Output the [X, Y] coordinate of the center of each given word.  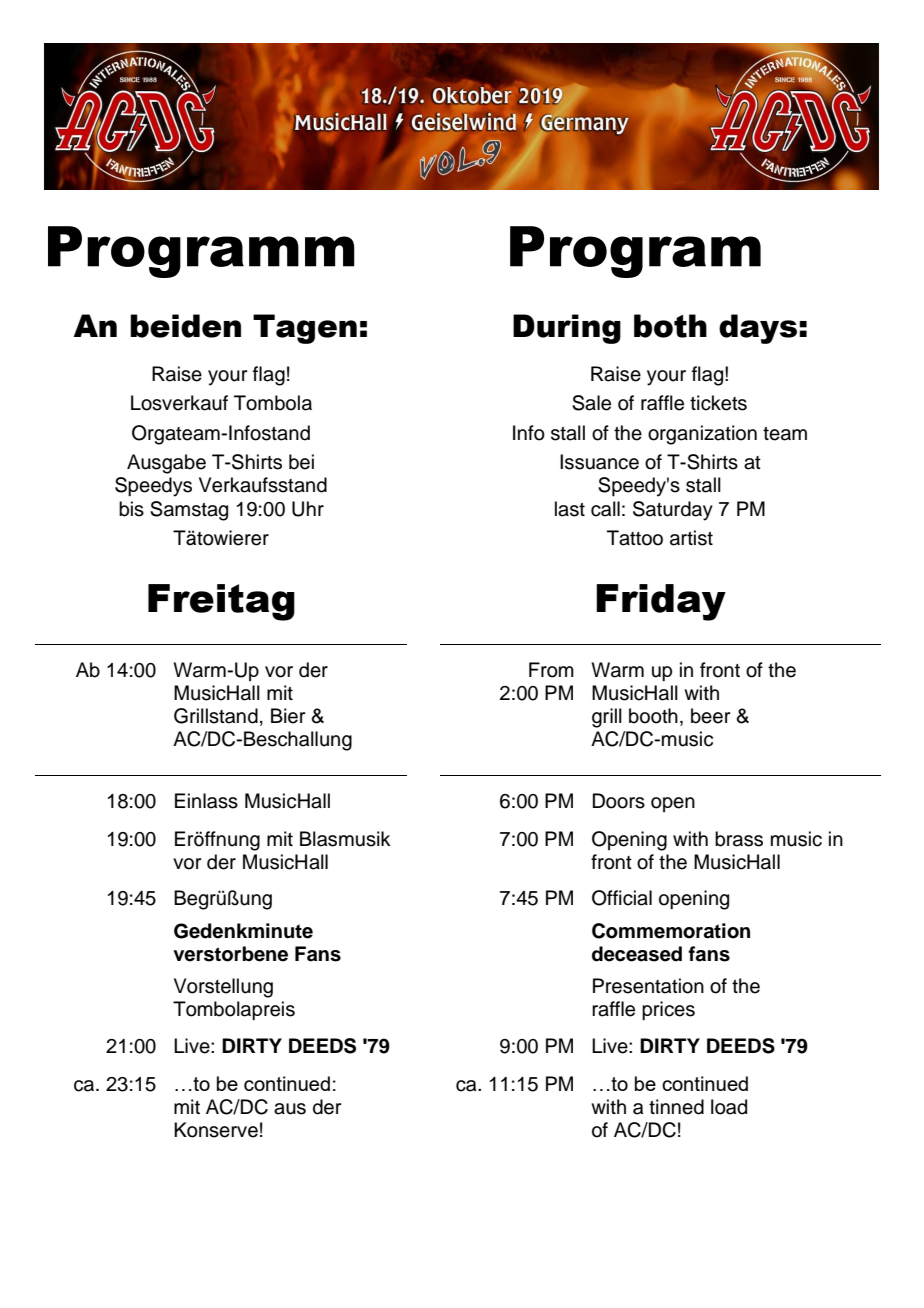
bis [131, 509]
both [670, 326]
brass [739, 839]
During [567, 329]
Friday [661, 602]
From [551, 670]
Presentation [648, 986]
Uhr [308, 509]
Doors [619, 801]
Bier [288, 716]
